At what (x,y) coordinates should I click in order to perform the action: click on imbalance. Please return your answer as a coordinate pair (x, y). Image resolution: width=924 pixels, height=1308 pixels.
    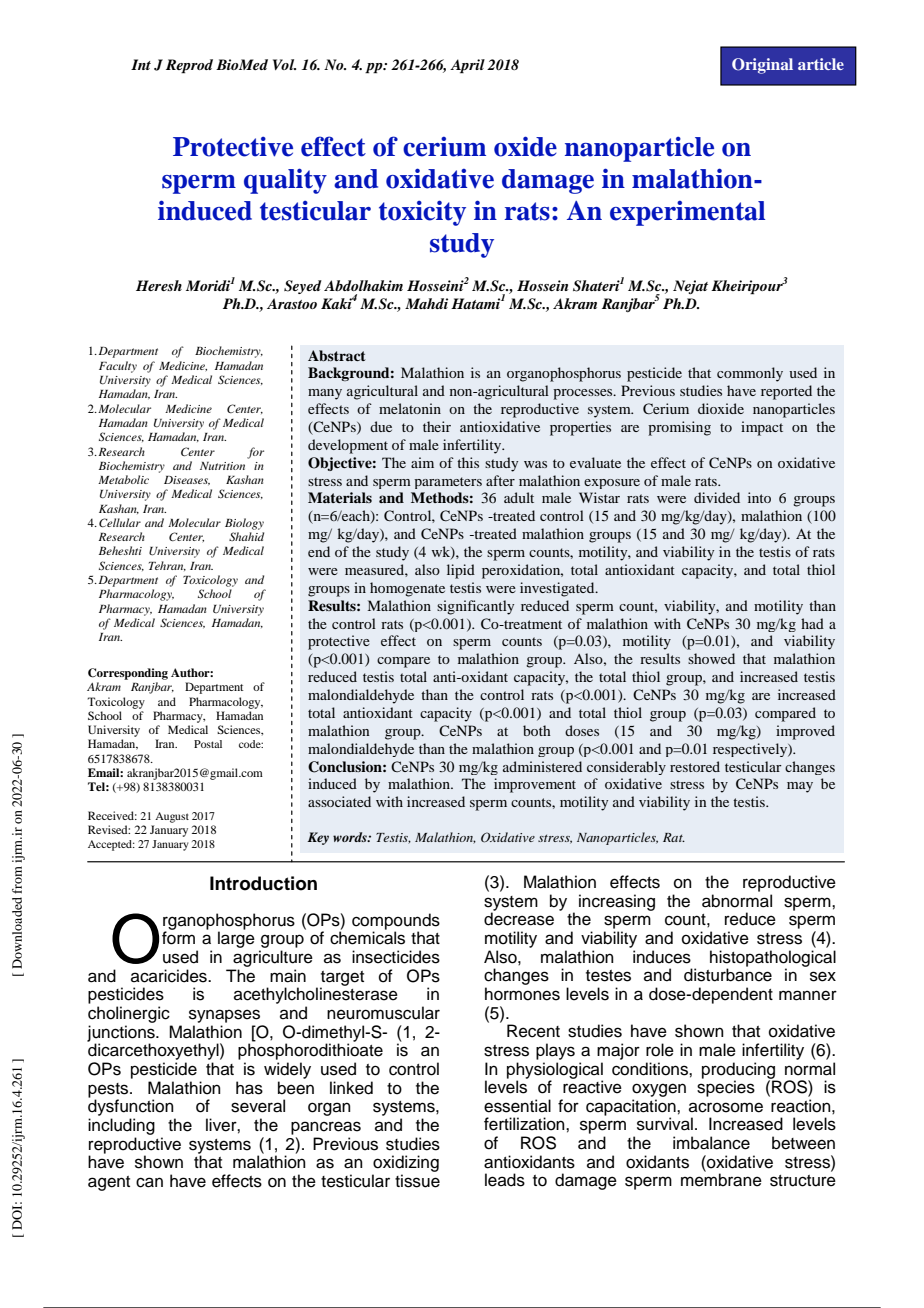
    Looking at the image, I should click on (711, 1143).
